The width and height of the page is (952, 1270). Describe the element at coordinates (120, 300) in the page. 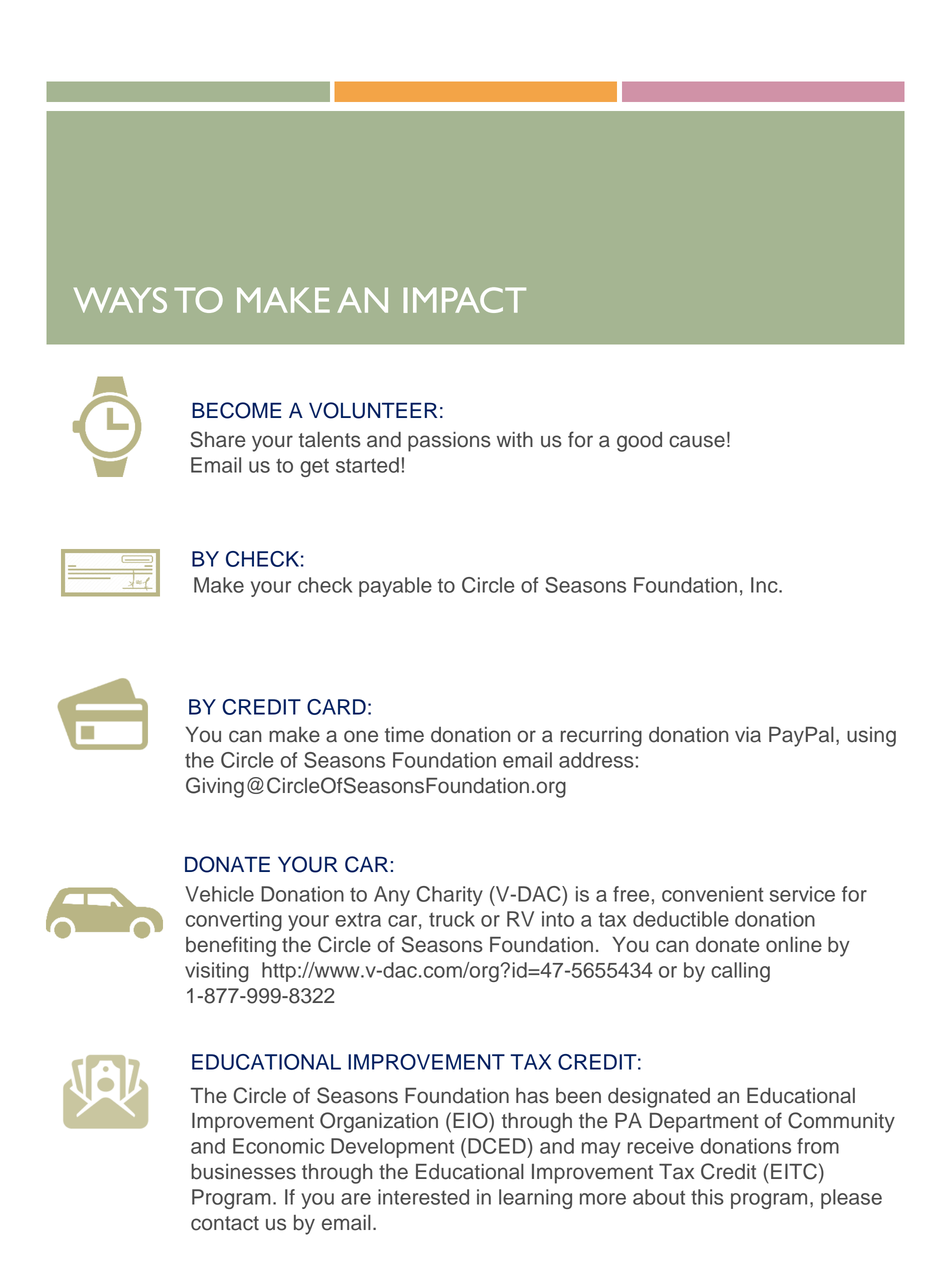

I see `WAYS` at that location.
